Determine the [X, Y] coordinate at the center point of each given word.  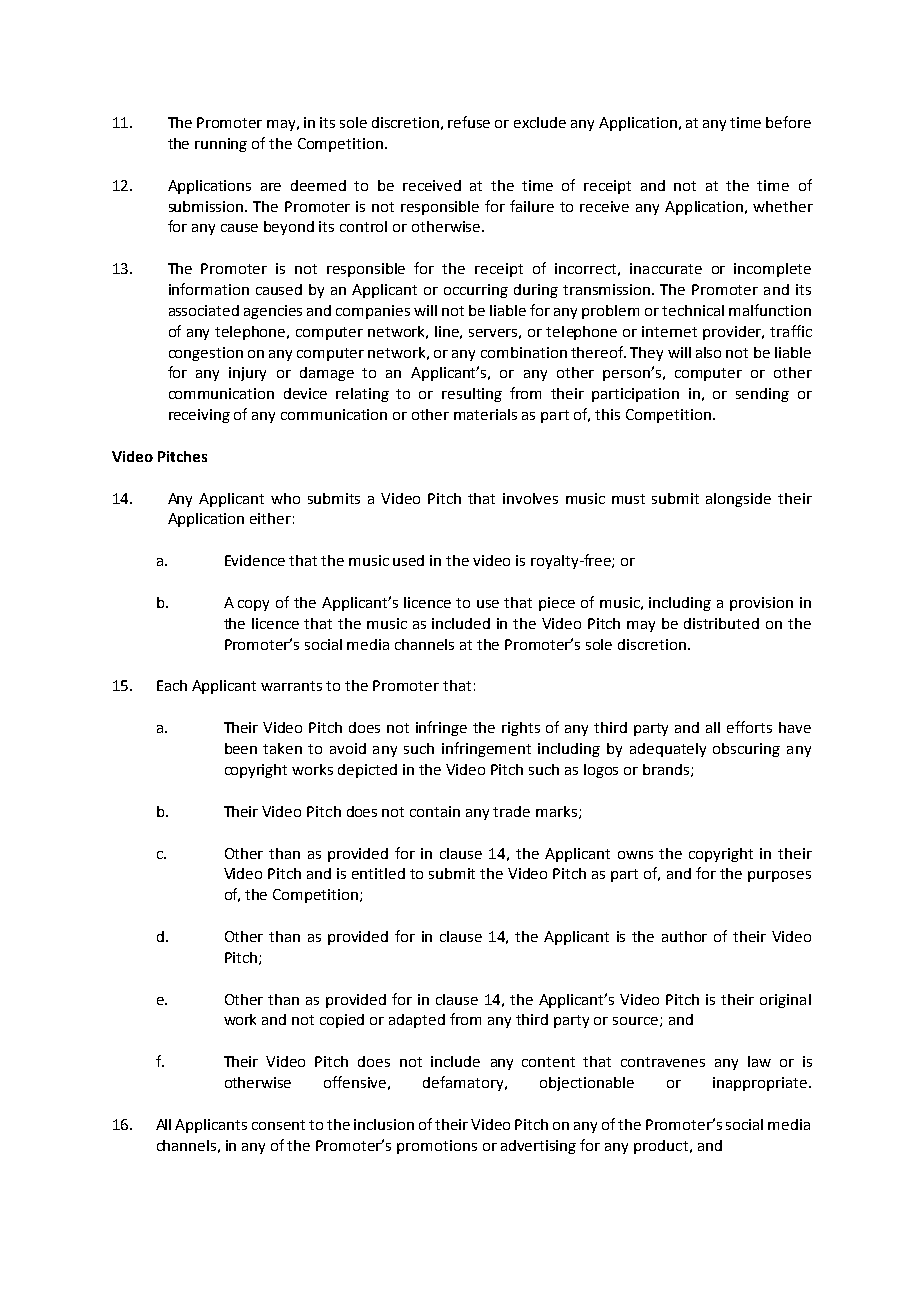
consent [278, 1125]
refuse [469, 122]
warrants [291, 686]
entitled [378, 873]
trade [511, 811]
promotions [437, 1147]
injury [247, 374]
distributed [721, 623]
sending [762, 395]
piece [557, 604]
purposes [779, 876]
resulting [472, 395]
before [788, 122]
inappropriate [760, 1084]
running [221, 145]
